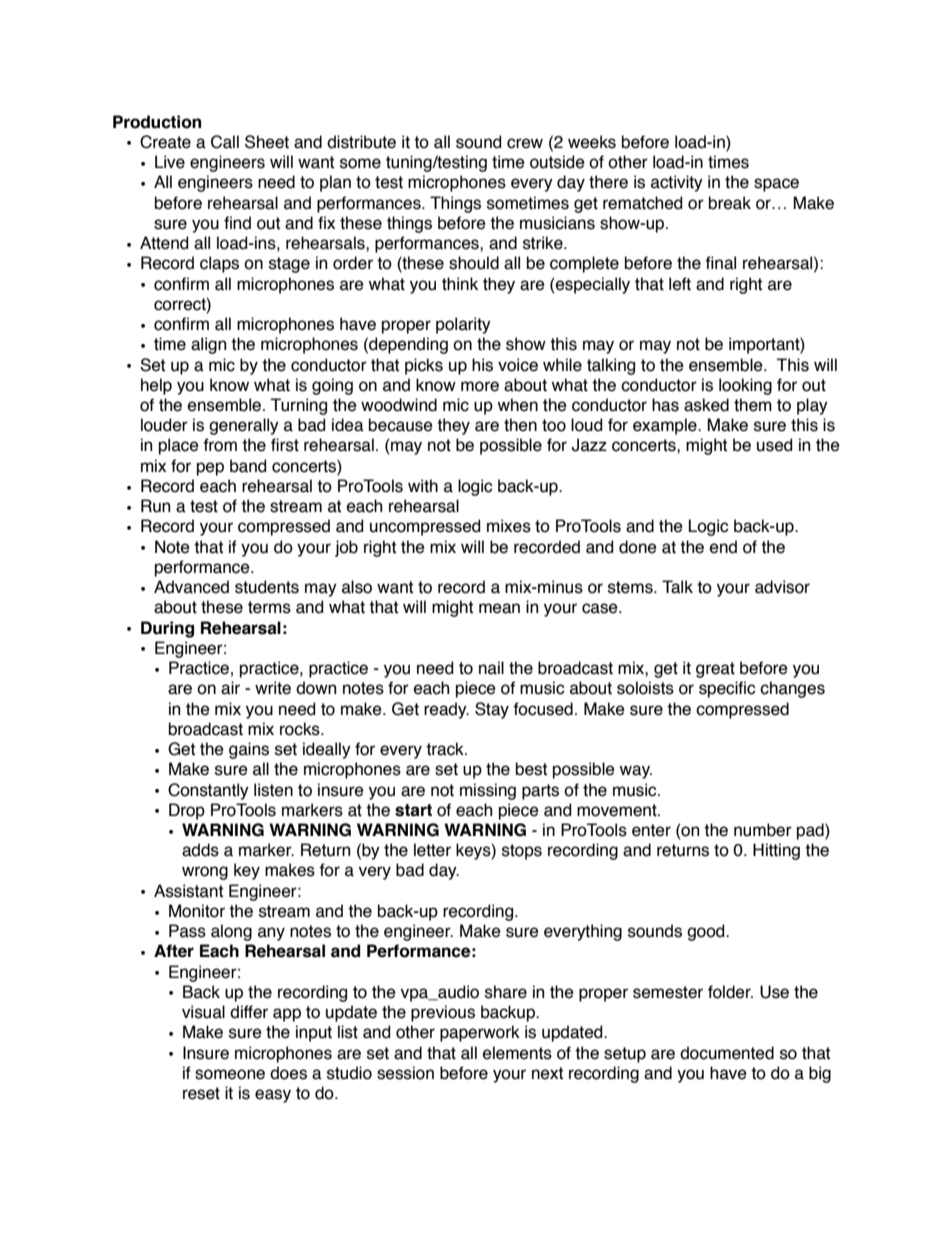 The width and height of the page is (952, 1233). I want to click on stops, so click(522, 852).
